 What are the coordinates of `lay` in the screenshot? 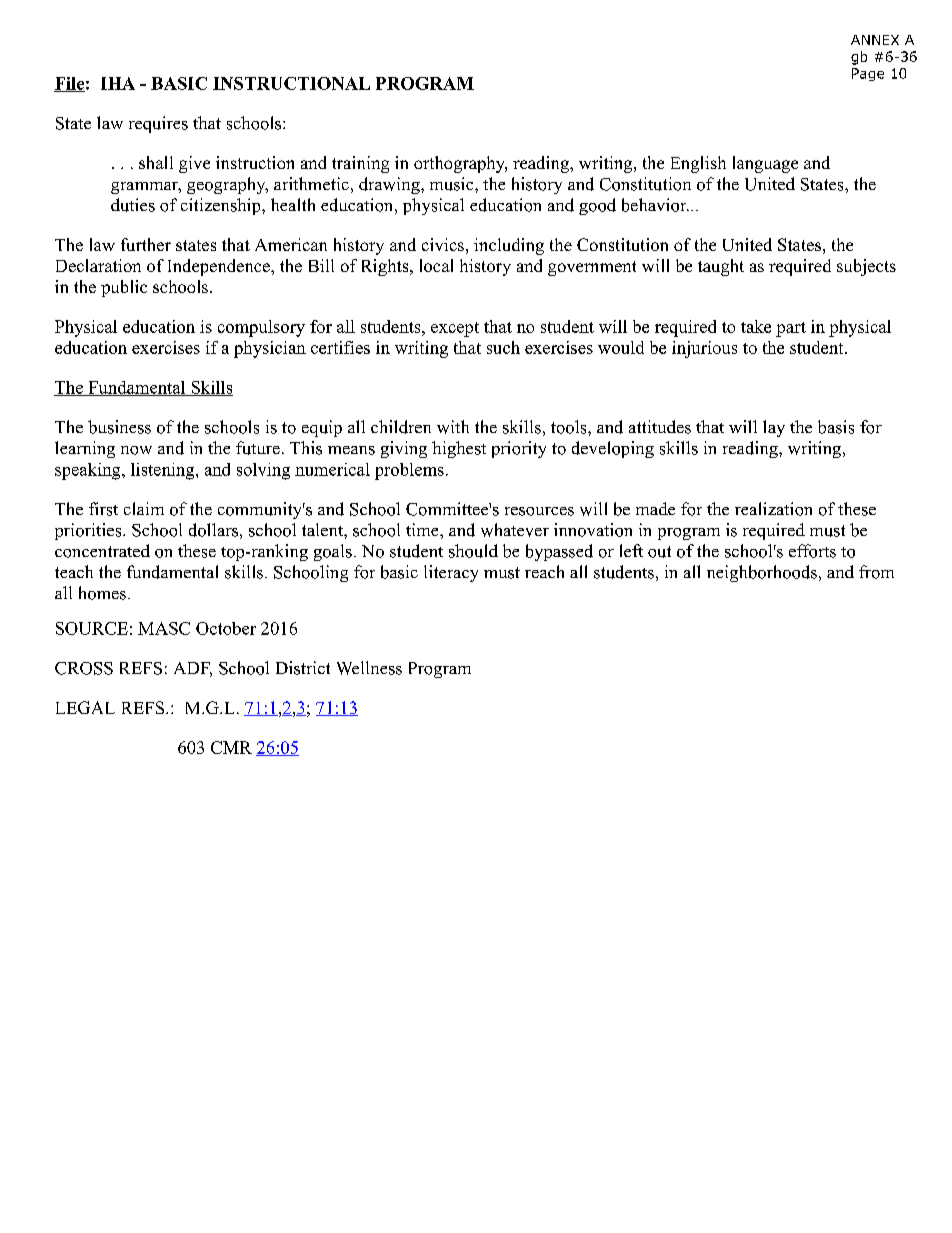 It's located at (774, 428).
